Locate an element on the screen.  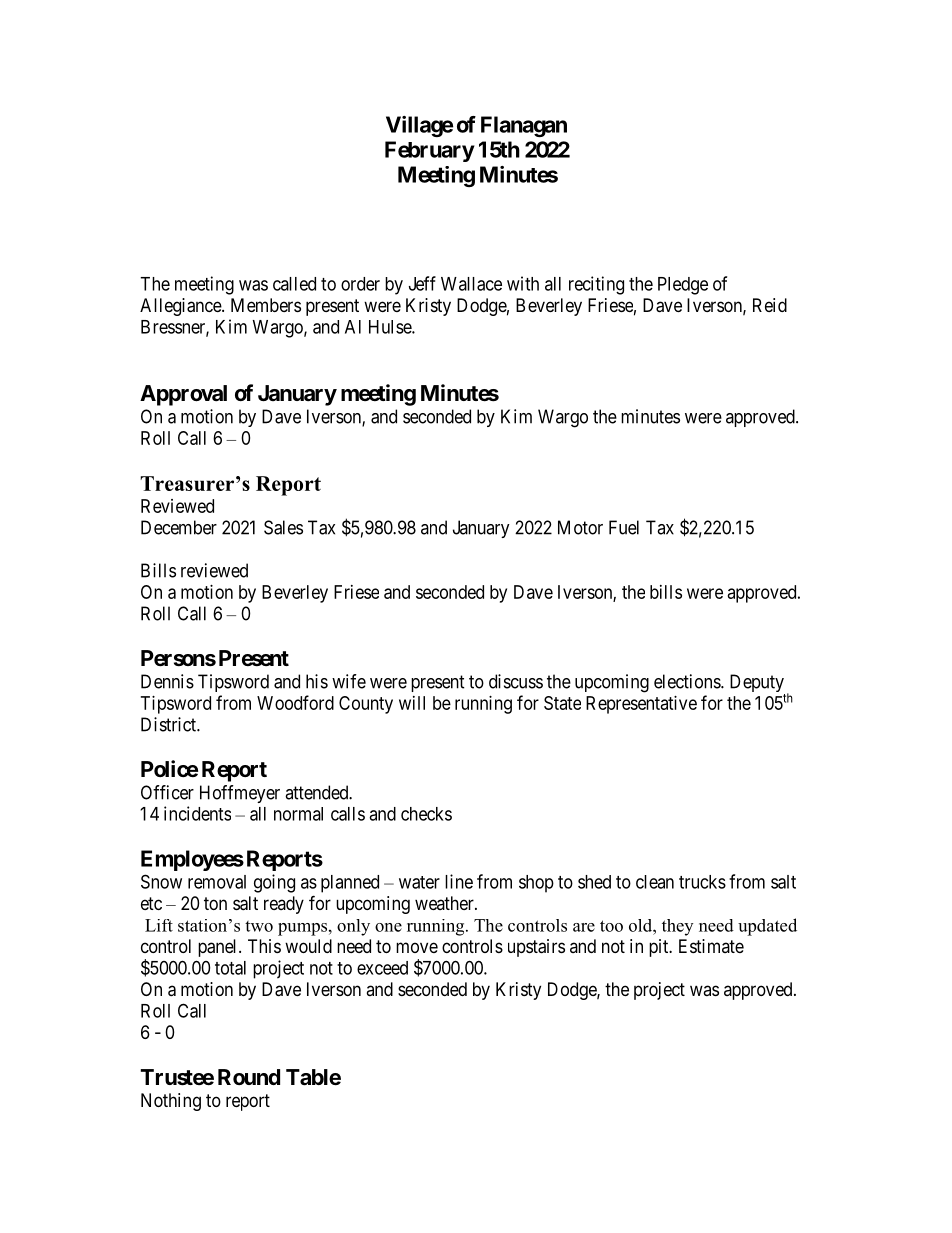
elections is located at coordinates (688, 681).
